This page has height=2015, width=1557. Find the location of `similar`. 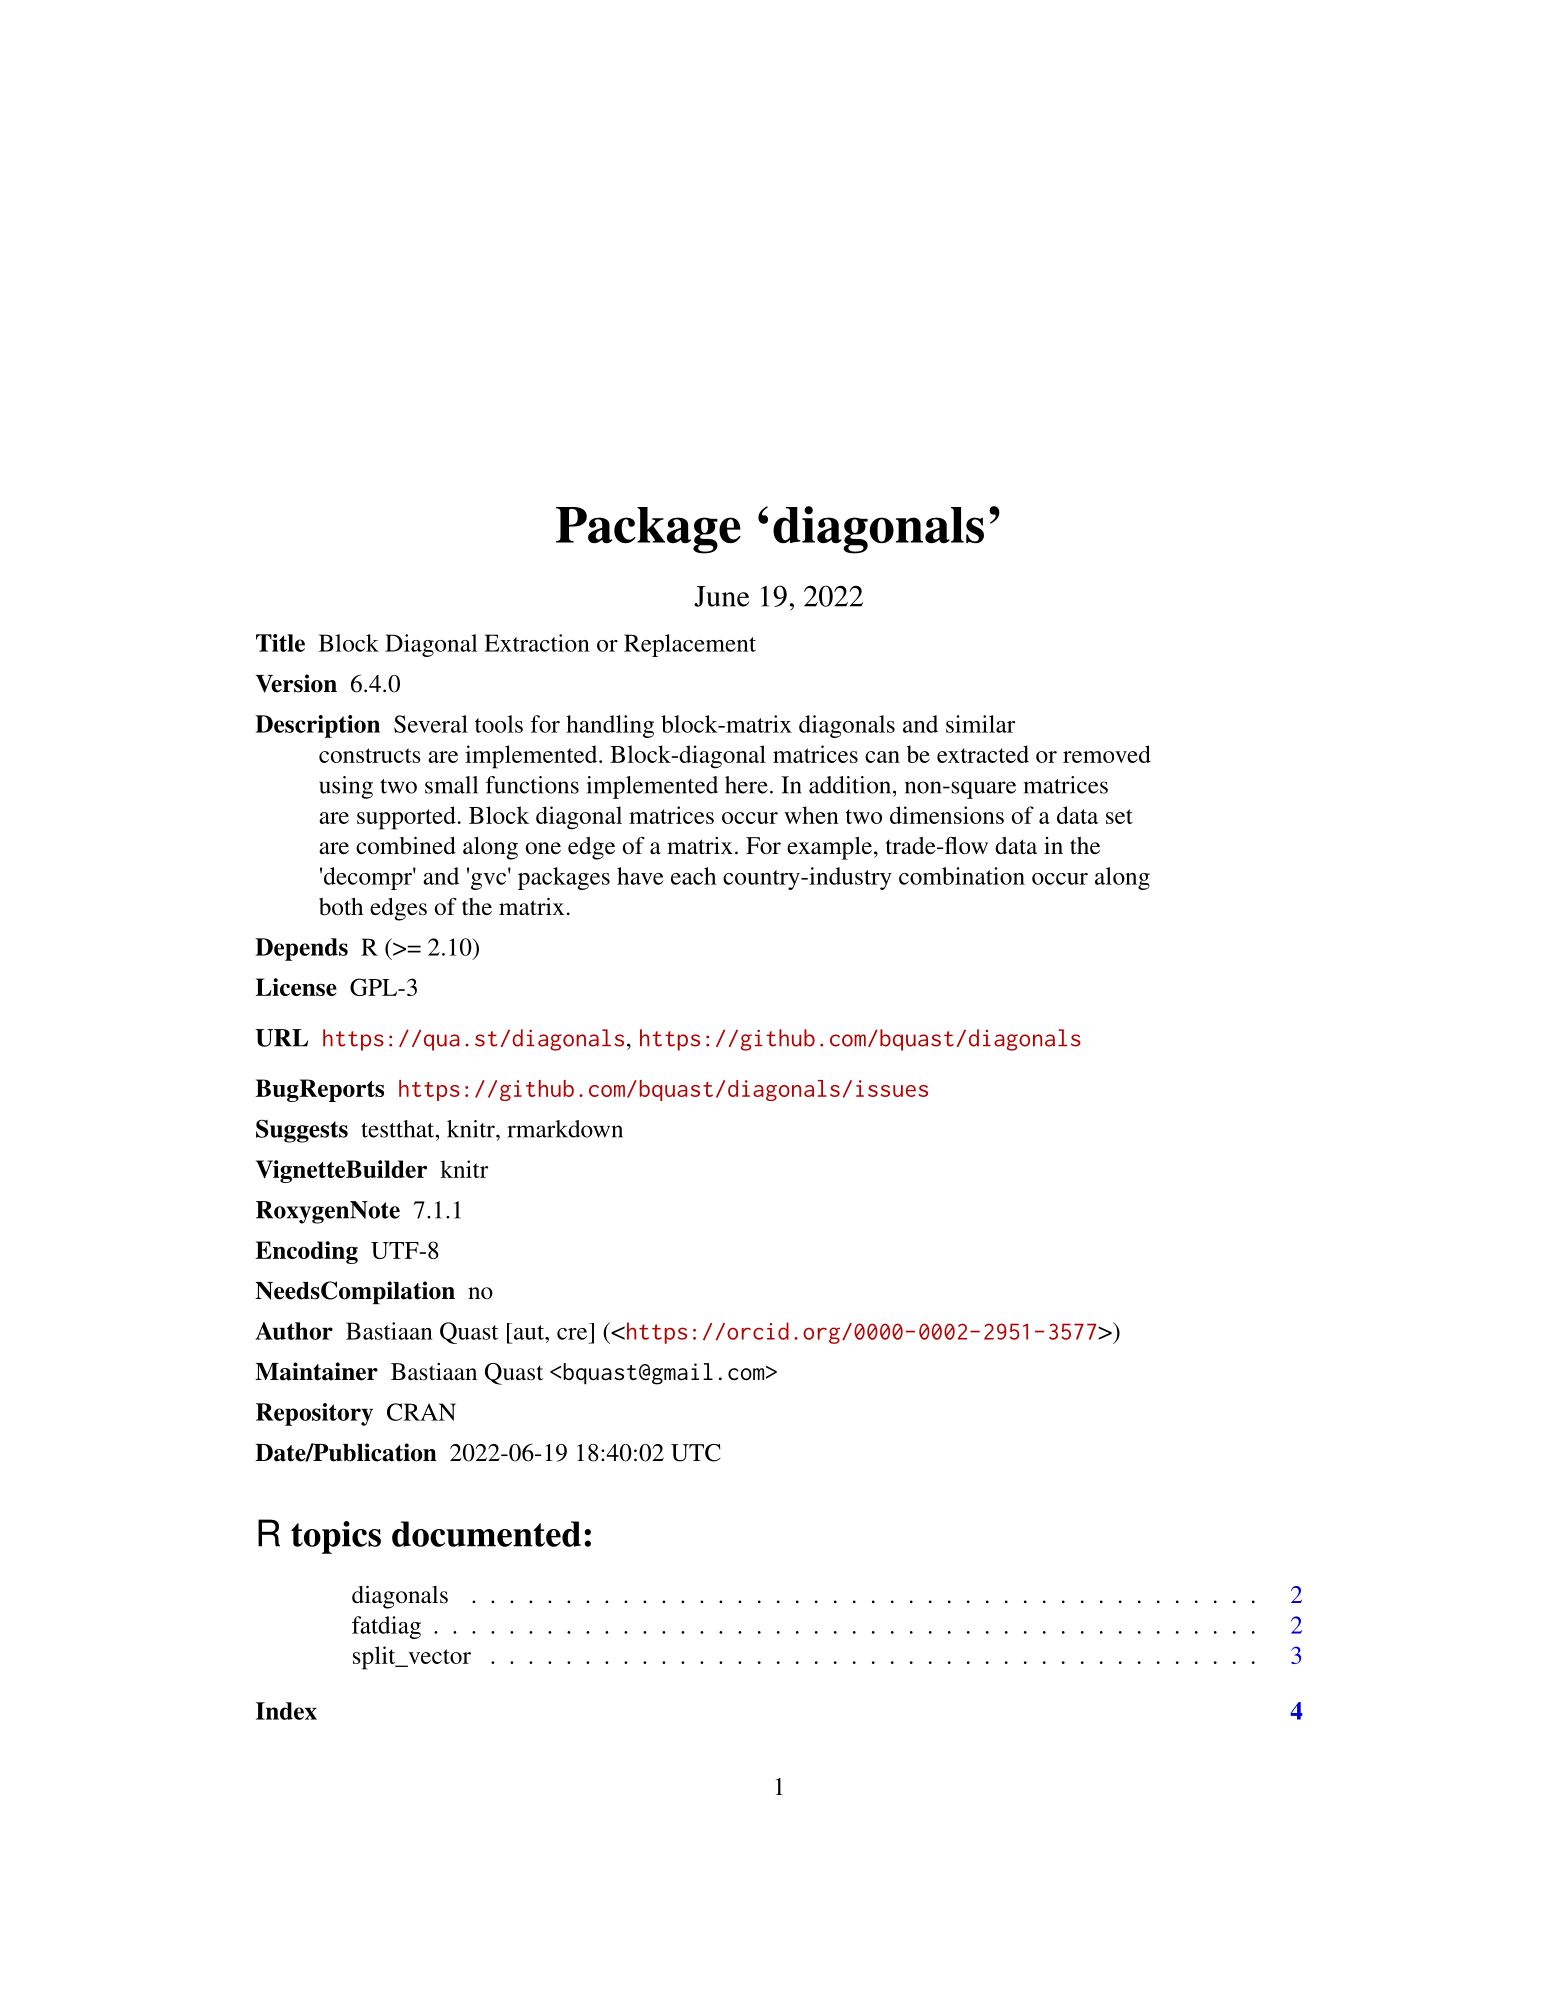

similar is located at coordinates (980, 724).
